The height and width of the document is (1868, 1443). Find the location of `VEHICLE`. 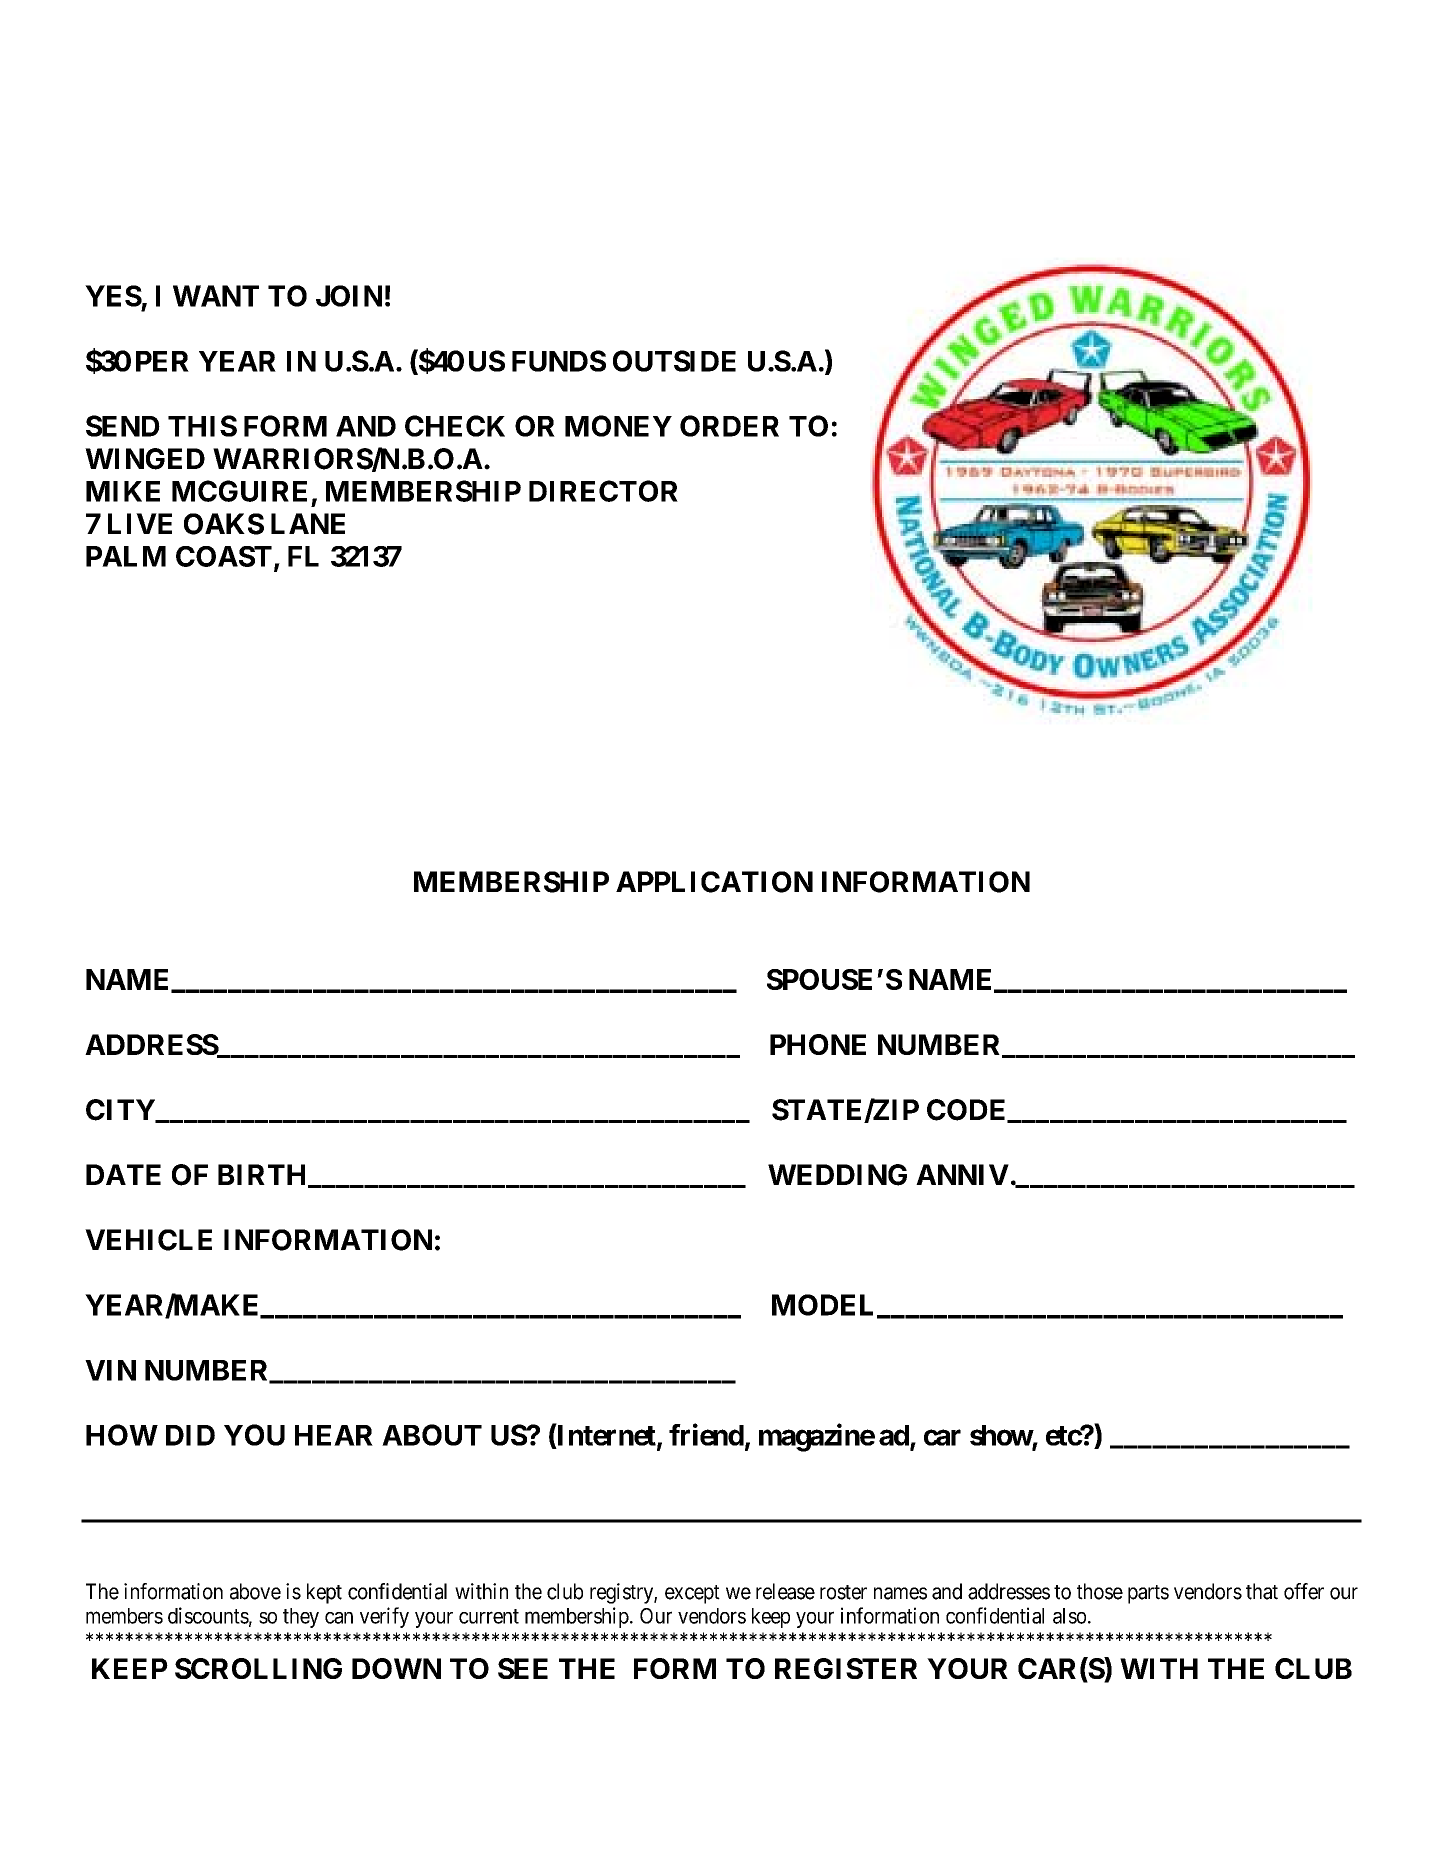

VEHICLE is located at coordinates (148, 1240).
